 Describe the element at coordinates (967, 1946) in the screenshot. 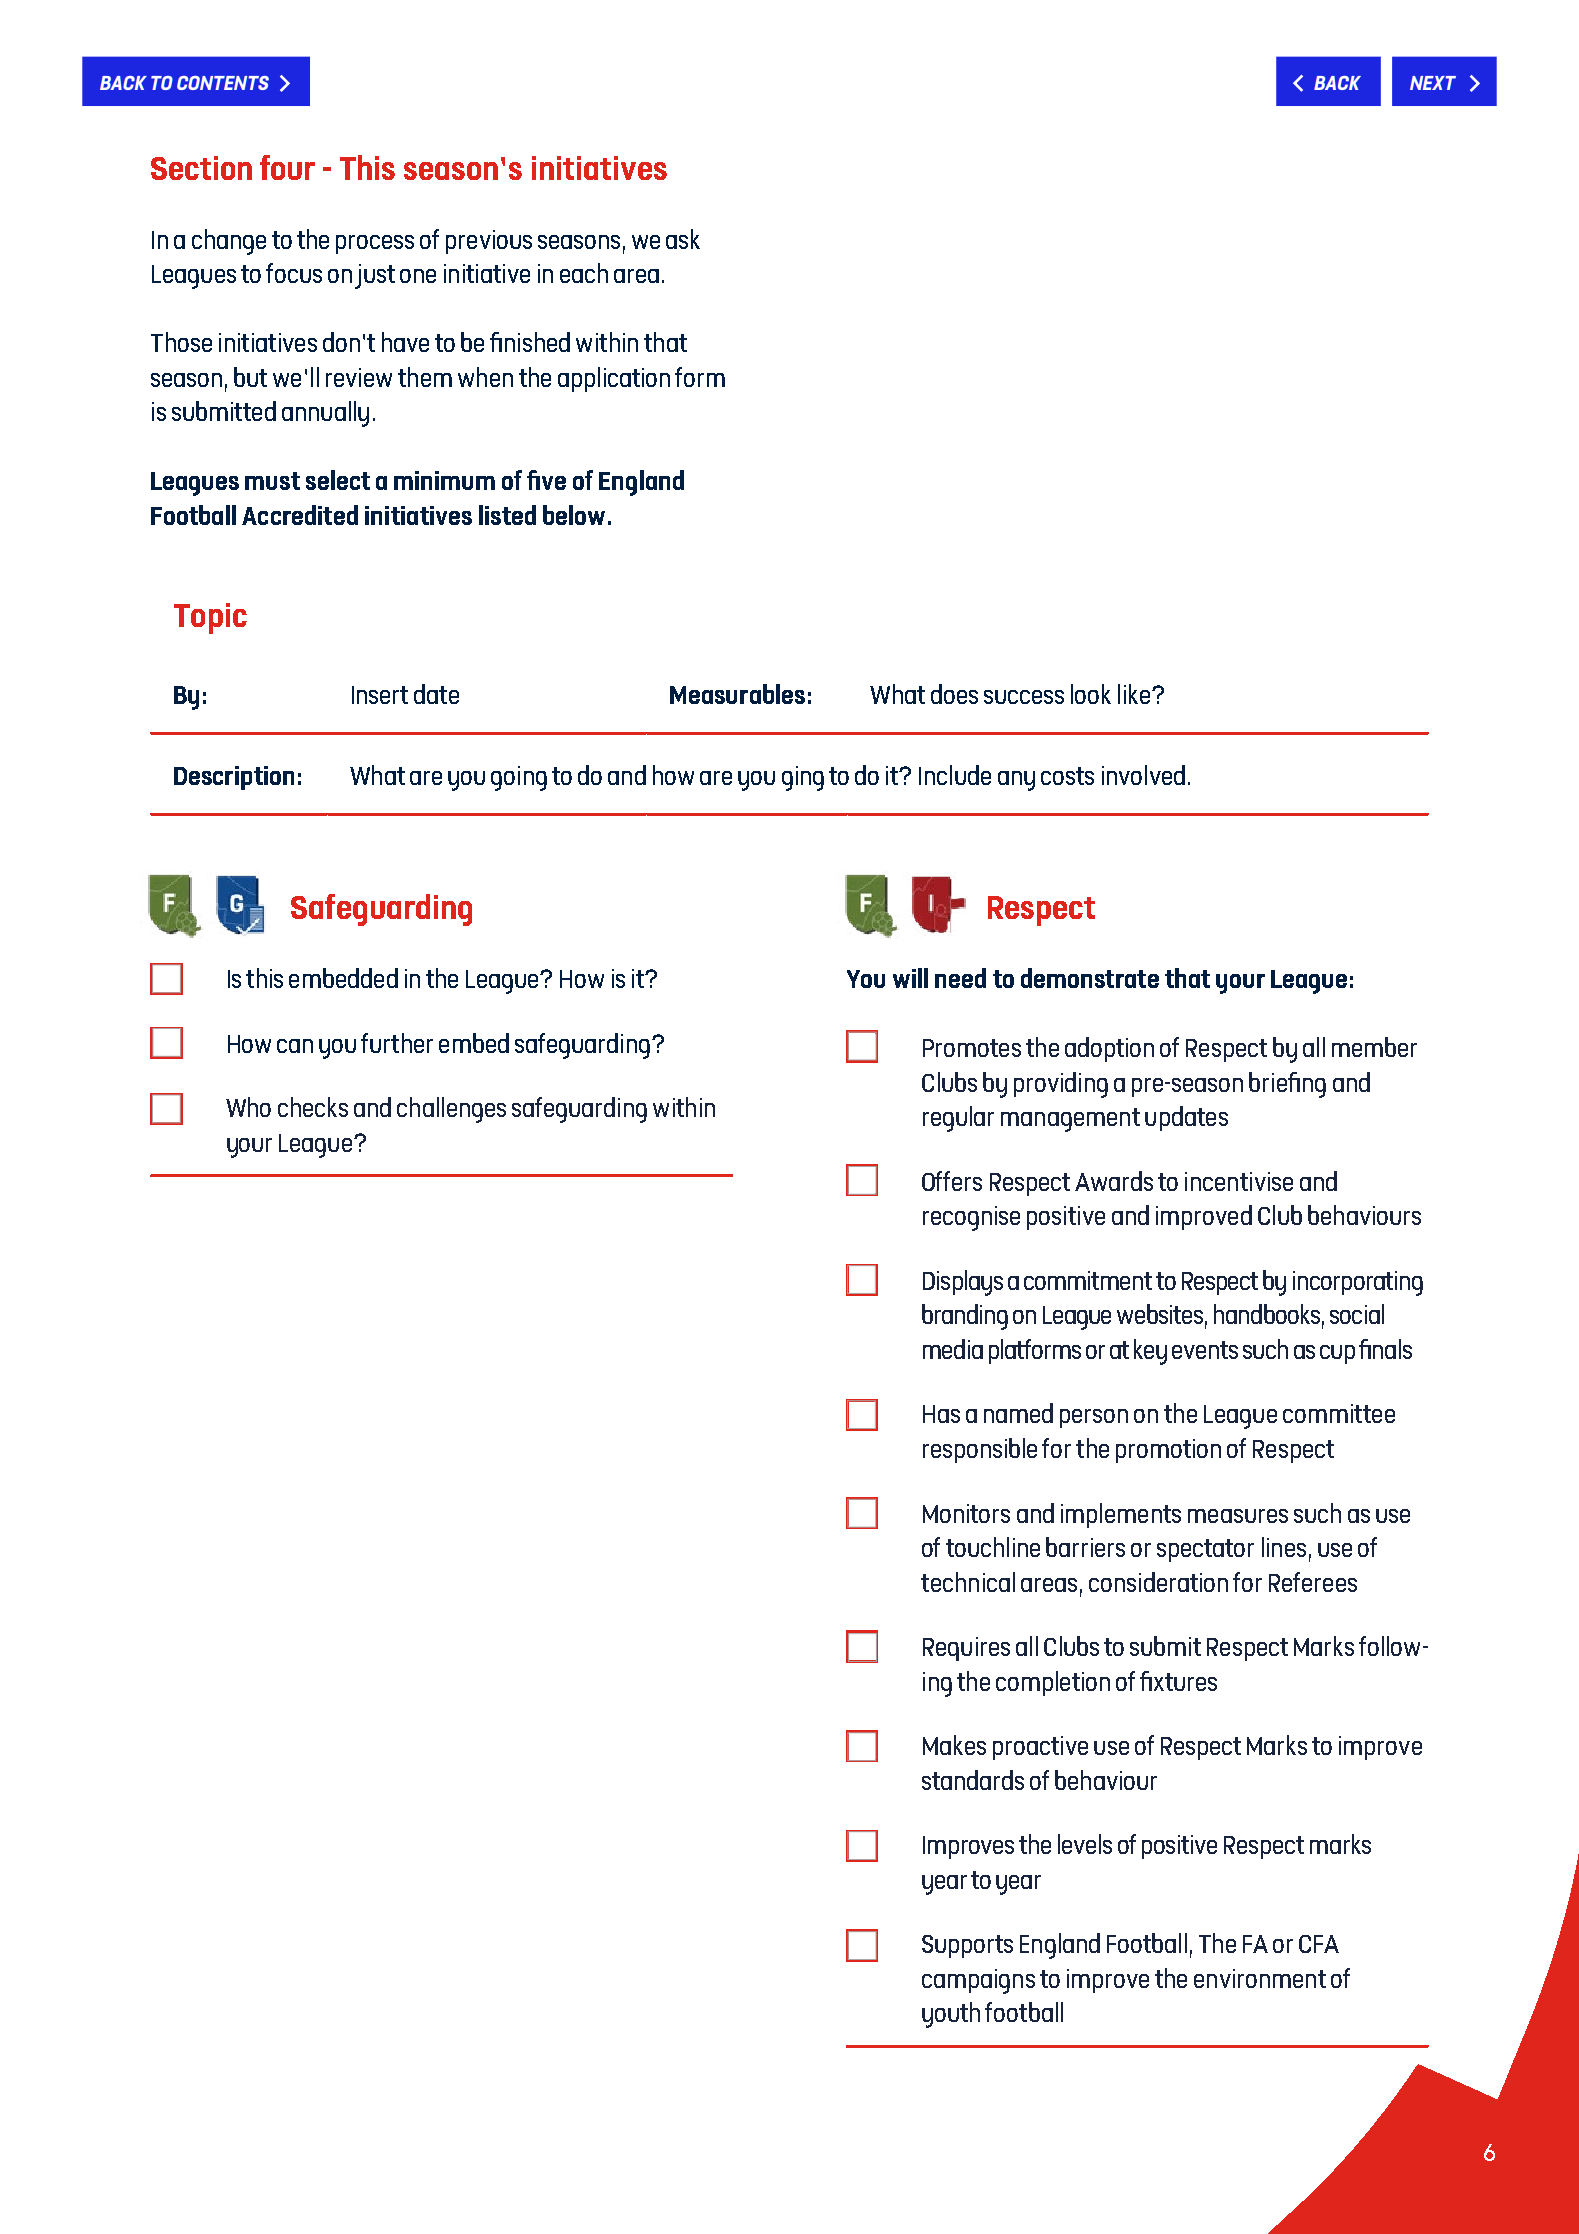

I see `Supports` at that location.
